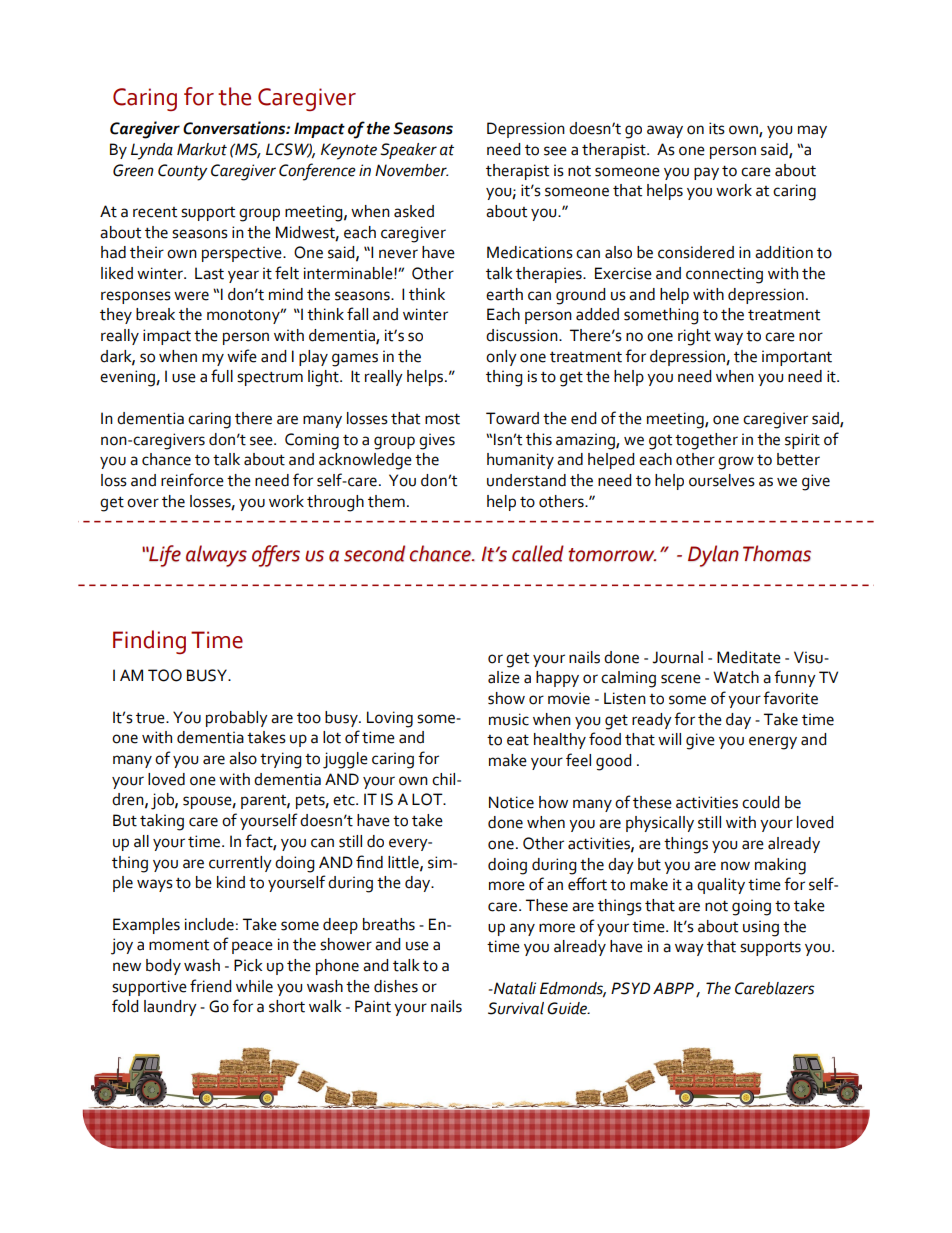  Describe the element at coordinates (408, 151) in the image. I see `Speaker` at that location.
